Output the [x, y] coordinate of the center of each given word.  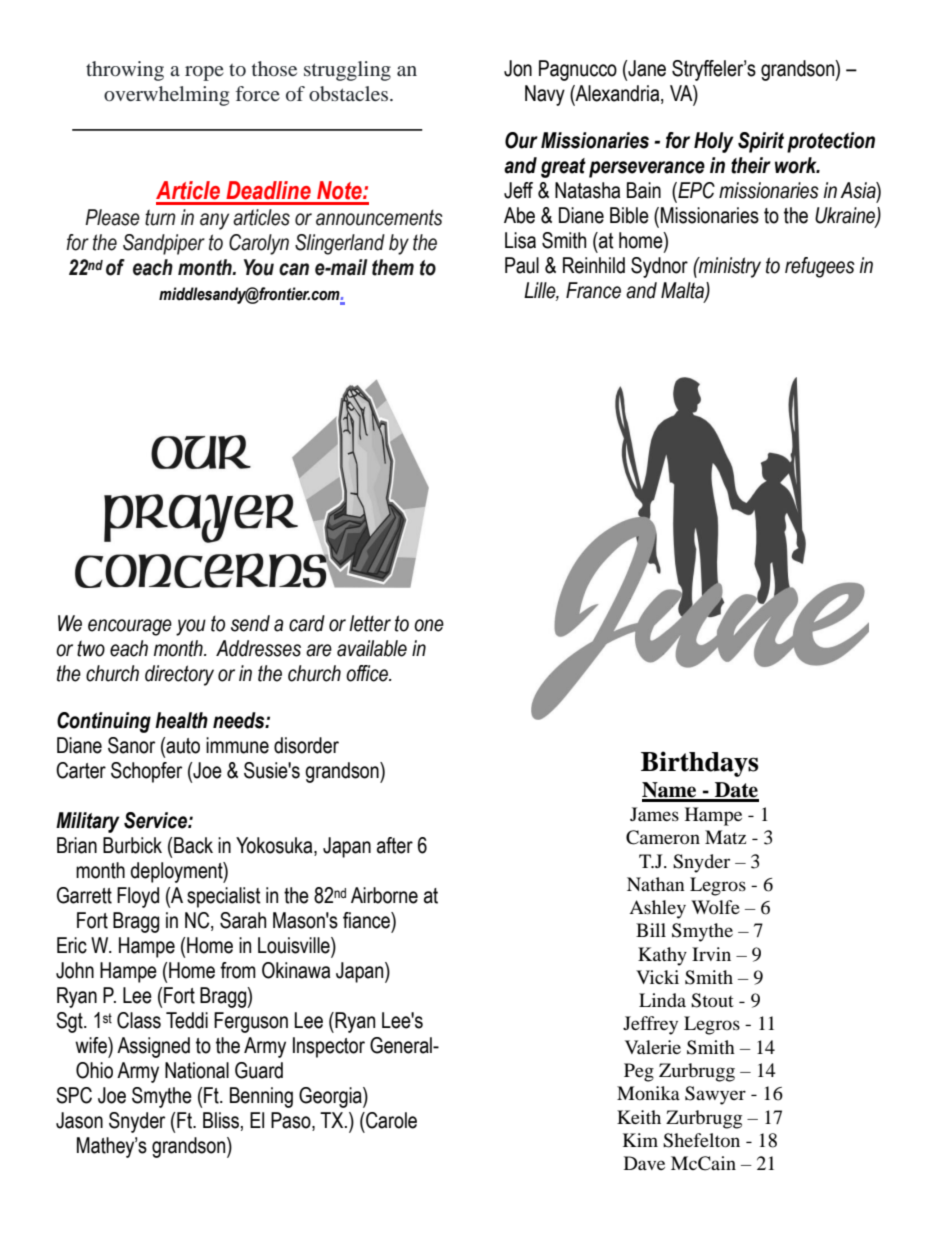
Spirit [761, 142]
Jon [518, 68]
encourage [130, 627]
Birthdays [699, 764]
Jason [79, 1120]
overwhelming [166, 96]
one [429, 625]
